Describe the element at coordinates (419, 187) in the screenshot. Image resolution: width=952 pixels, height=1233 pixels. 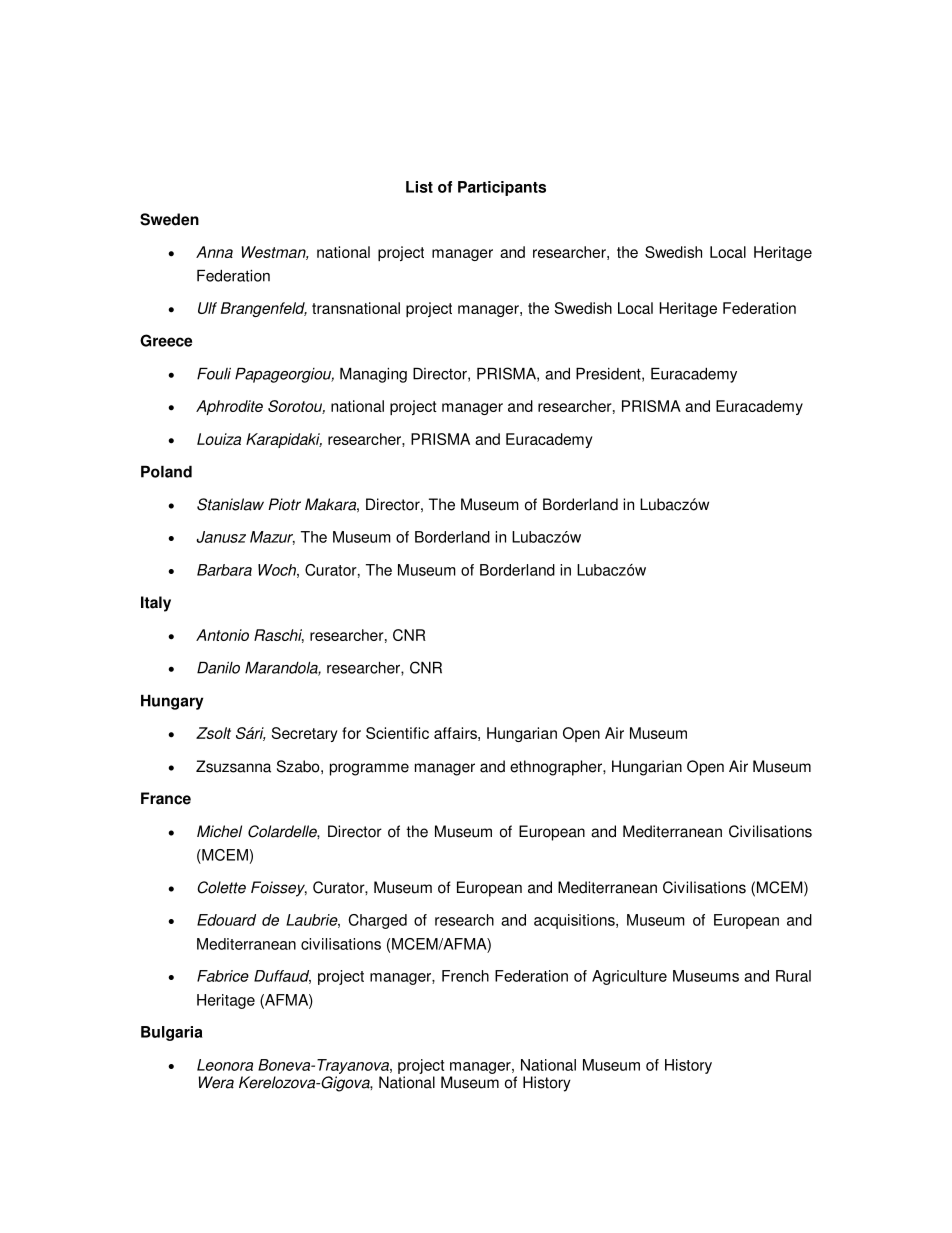
I see `List` at that location.
